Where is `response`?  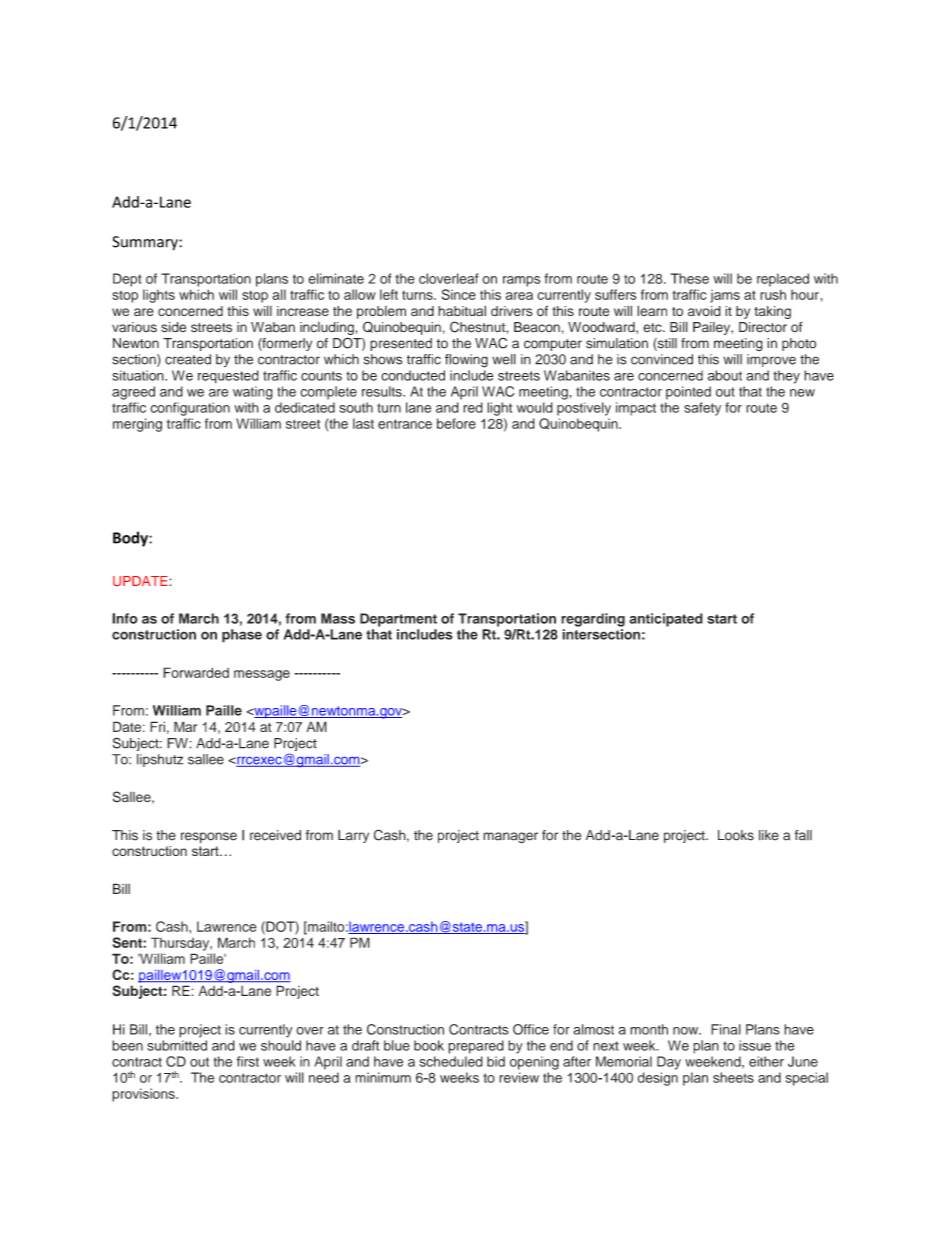 response is located at coordinates (209, 837).
